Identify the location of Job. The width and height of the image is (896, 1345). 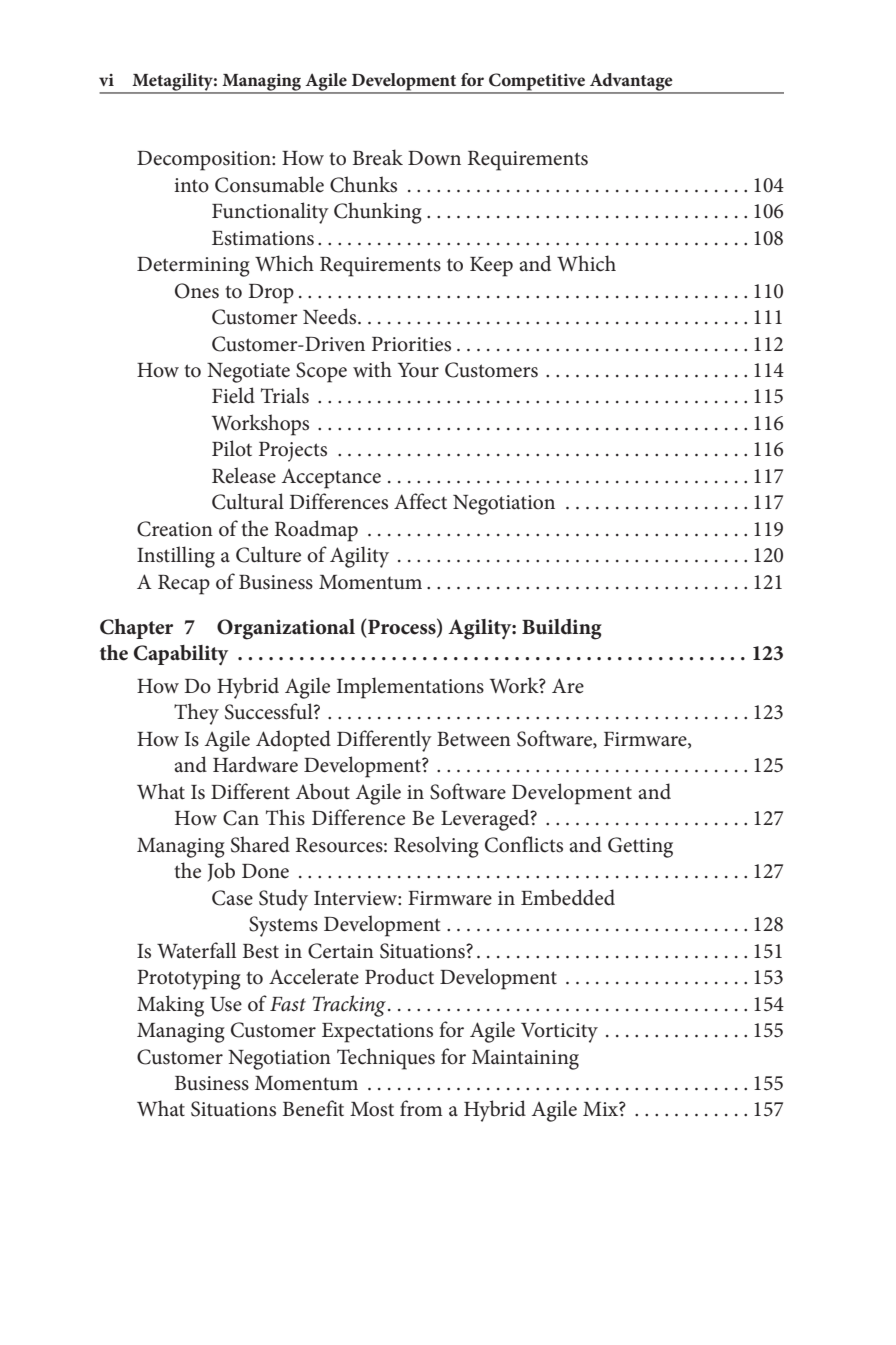
(221, 872).
